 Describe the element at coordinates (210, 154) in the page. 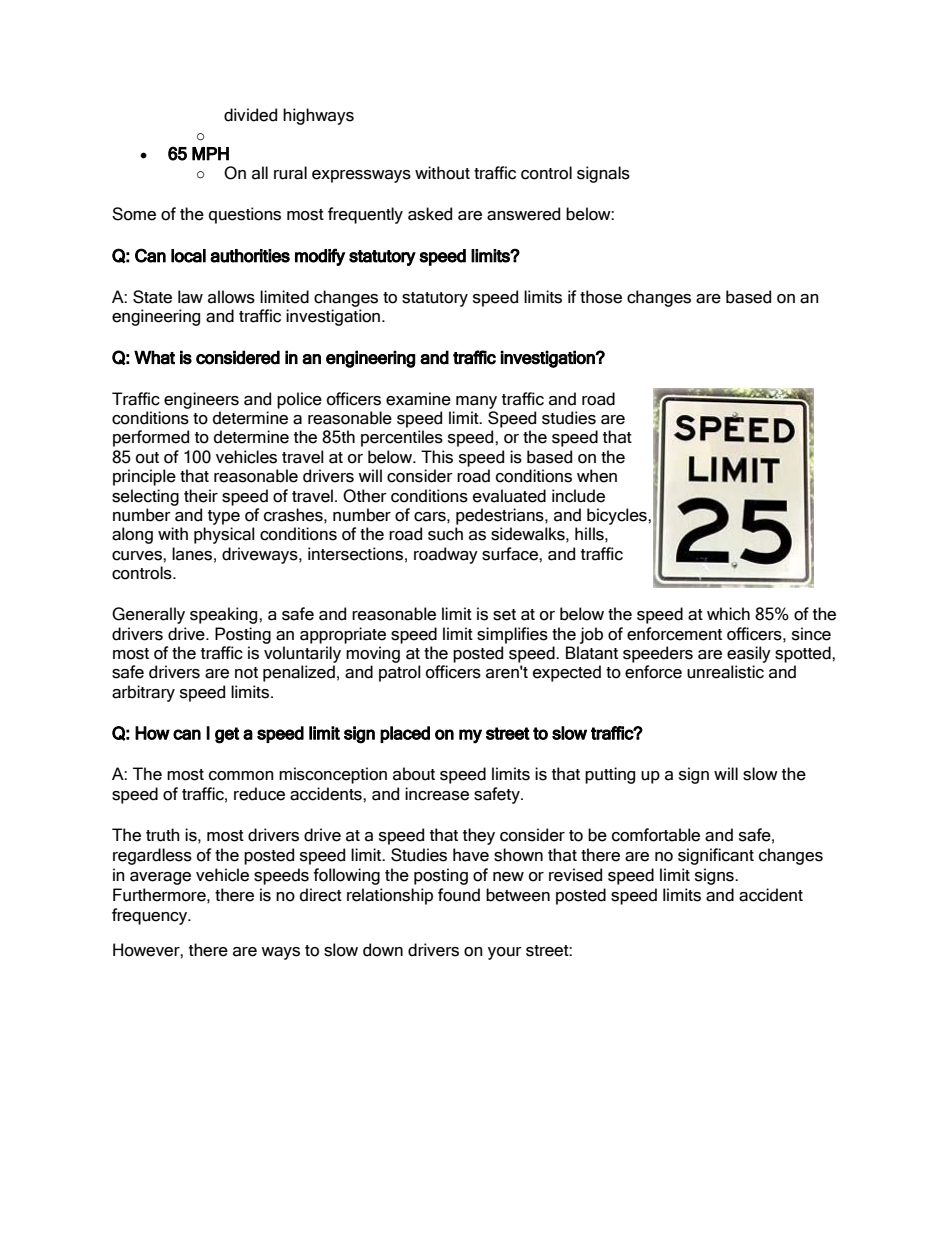

I see `MPH` at that location.
